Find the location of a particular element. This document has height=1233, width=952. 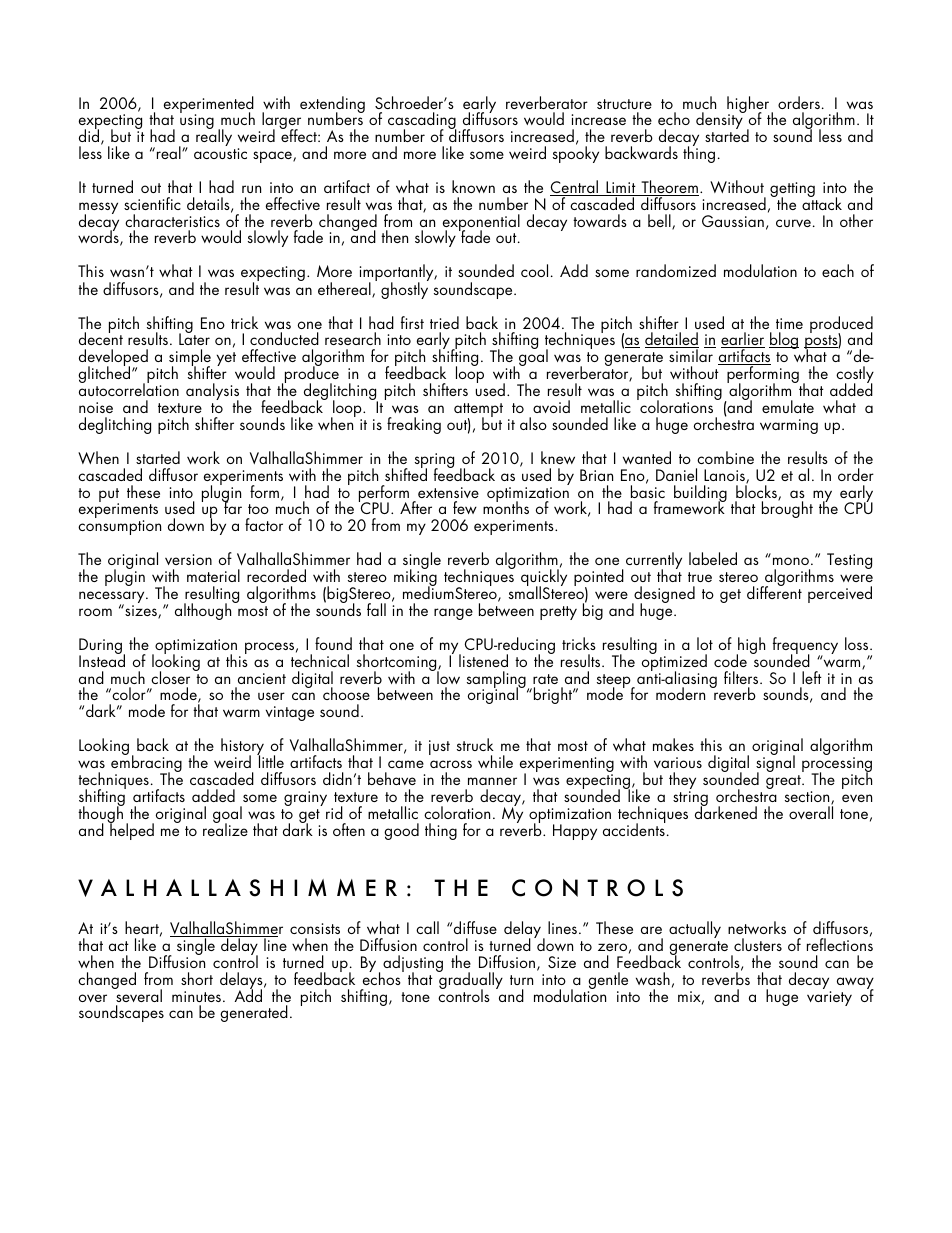

minutes is located at coordinates (196, 996).
